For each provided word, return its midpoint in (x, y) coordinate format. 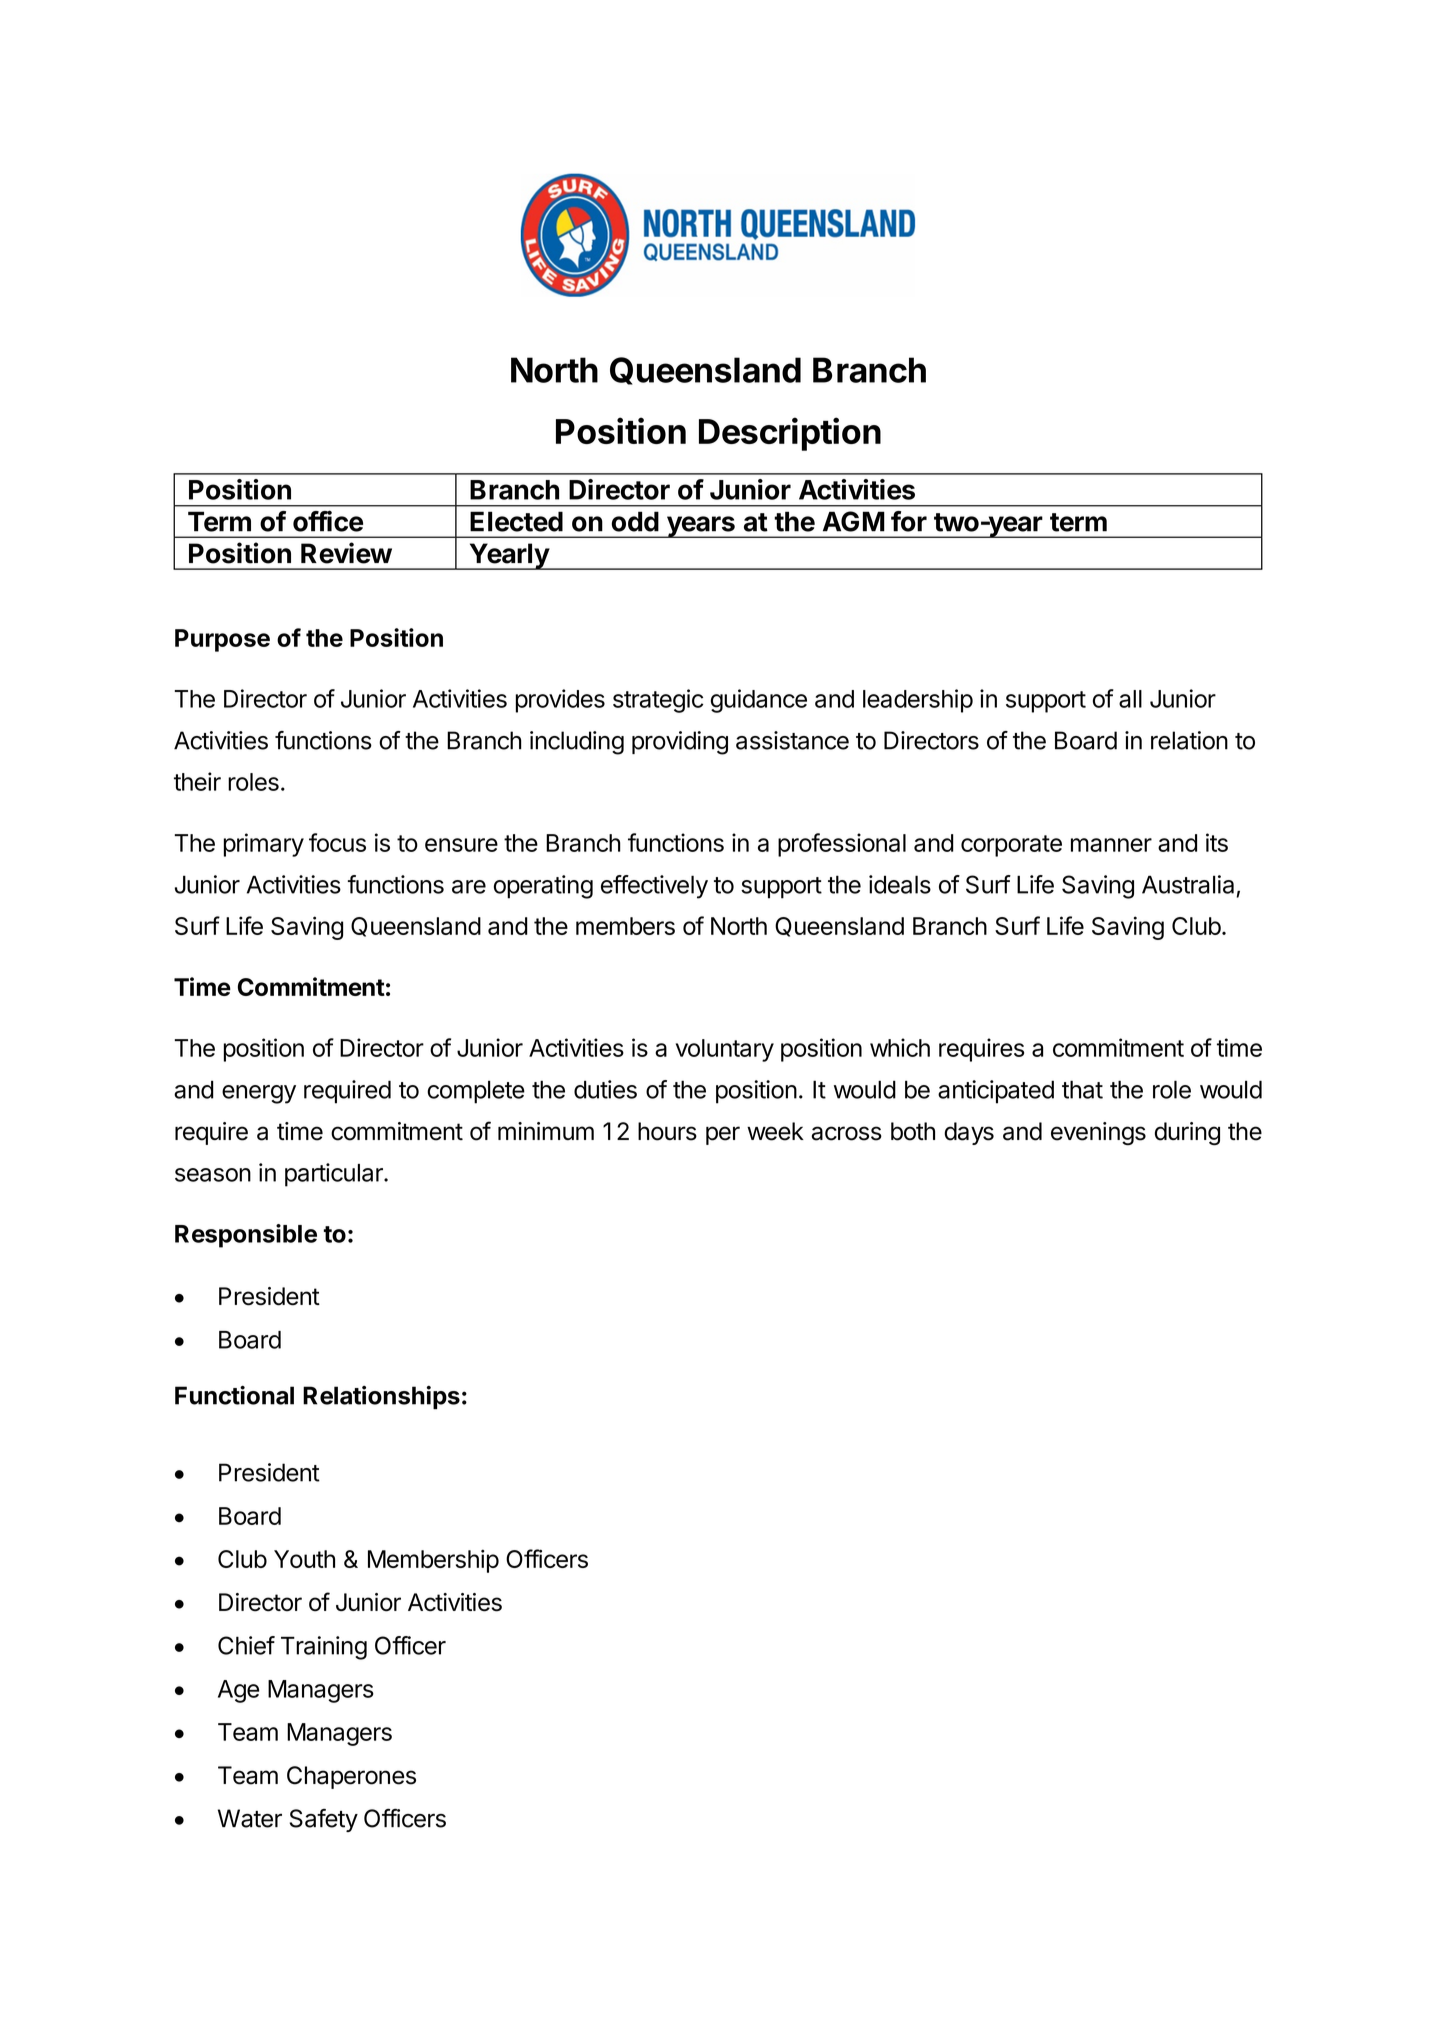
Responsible (246, 1236)
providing (680, 743)
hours (667, 1131)
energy (259, 1094)
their (197, 781)
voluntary (725, 1050)
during (1187, 1133)
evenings (1098, 1133)
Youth (304, 1559)
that (1082, 1089)
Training (324, 1648)
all (1130, 699)
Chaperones (351, 1777)
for (909, 521)
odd (635, 521)
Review (346, 553)
